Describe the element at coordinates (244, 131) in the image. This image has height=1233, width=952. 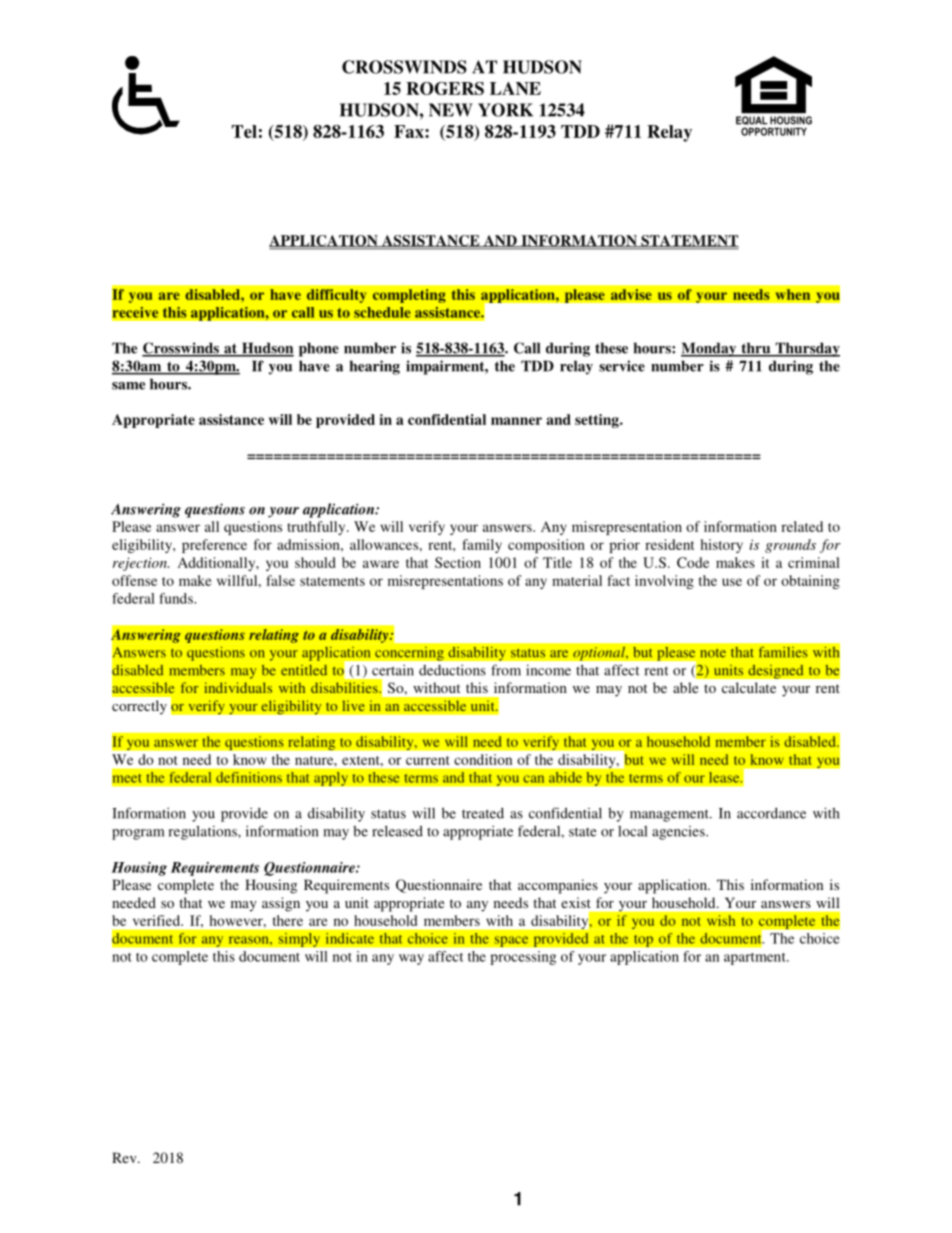
I see `Tel` at that location.
